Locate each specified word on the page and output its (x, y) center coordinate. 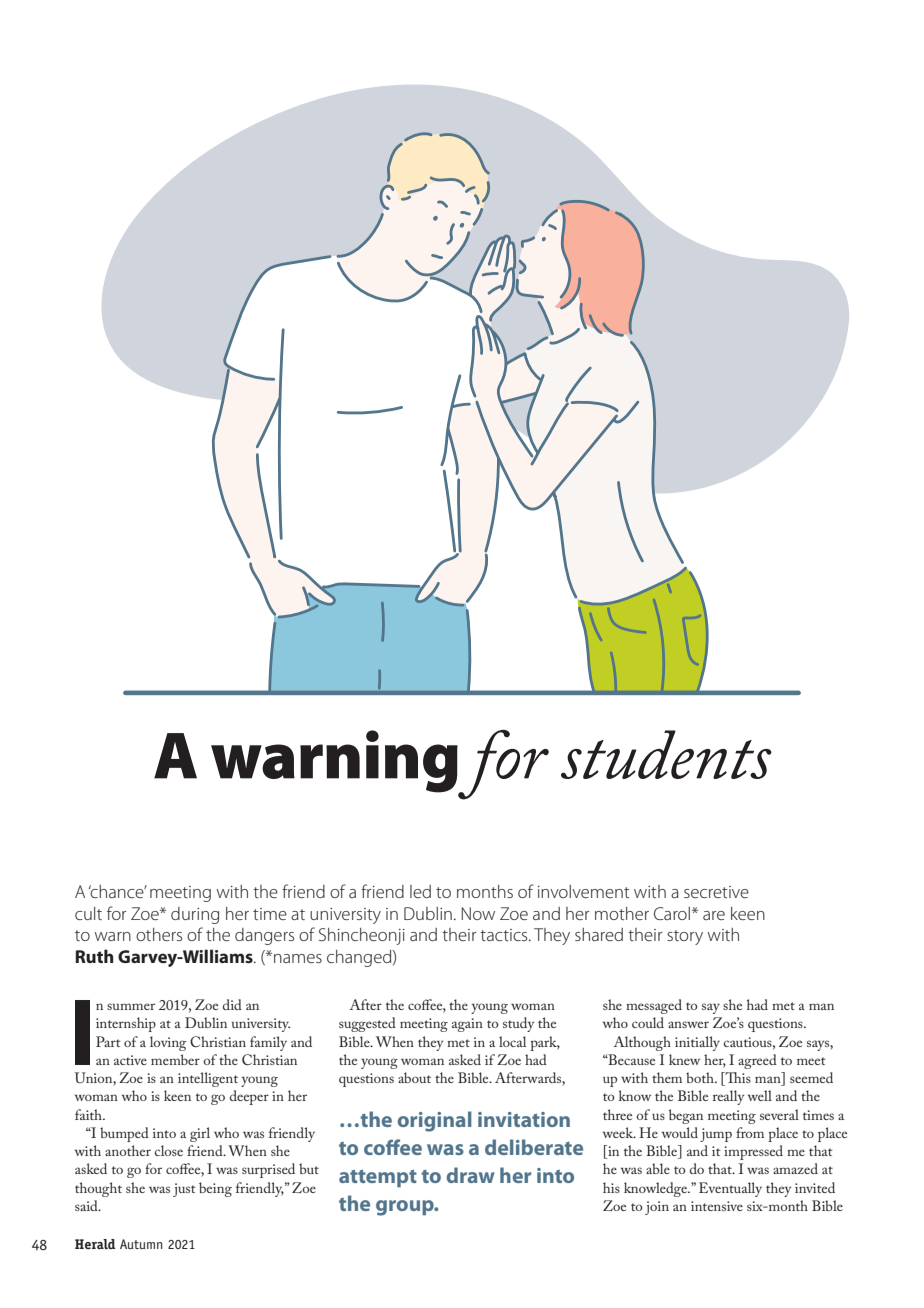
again (467, 1025)
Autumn (141, 1244)
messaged (654, 1006)
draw (471, 1175)
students (666, 754)
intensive (717, 1206)
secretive (716, 892)
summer (131, 1006)
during (195, 915)
